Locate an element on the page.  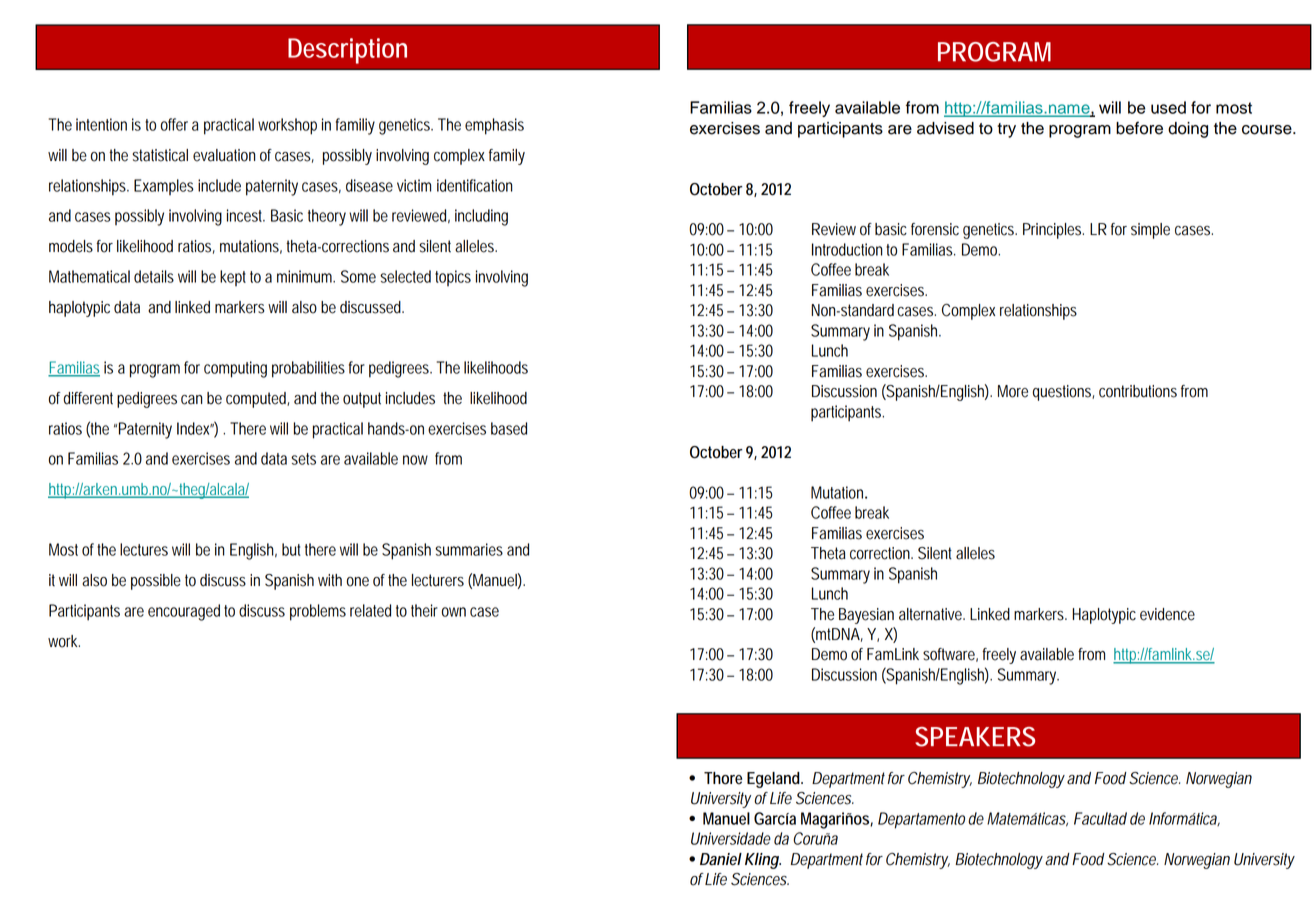
encouraged is located at coordinates (184, 612).
